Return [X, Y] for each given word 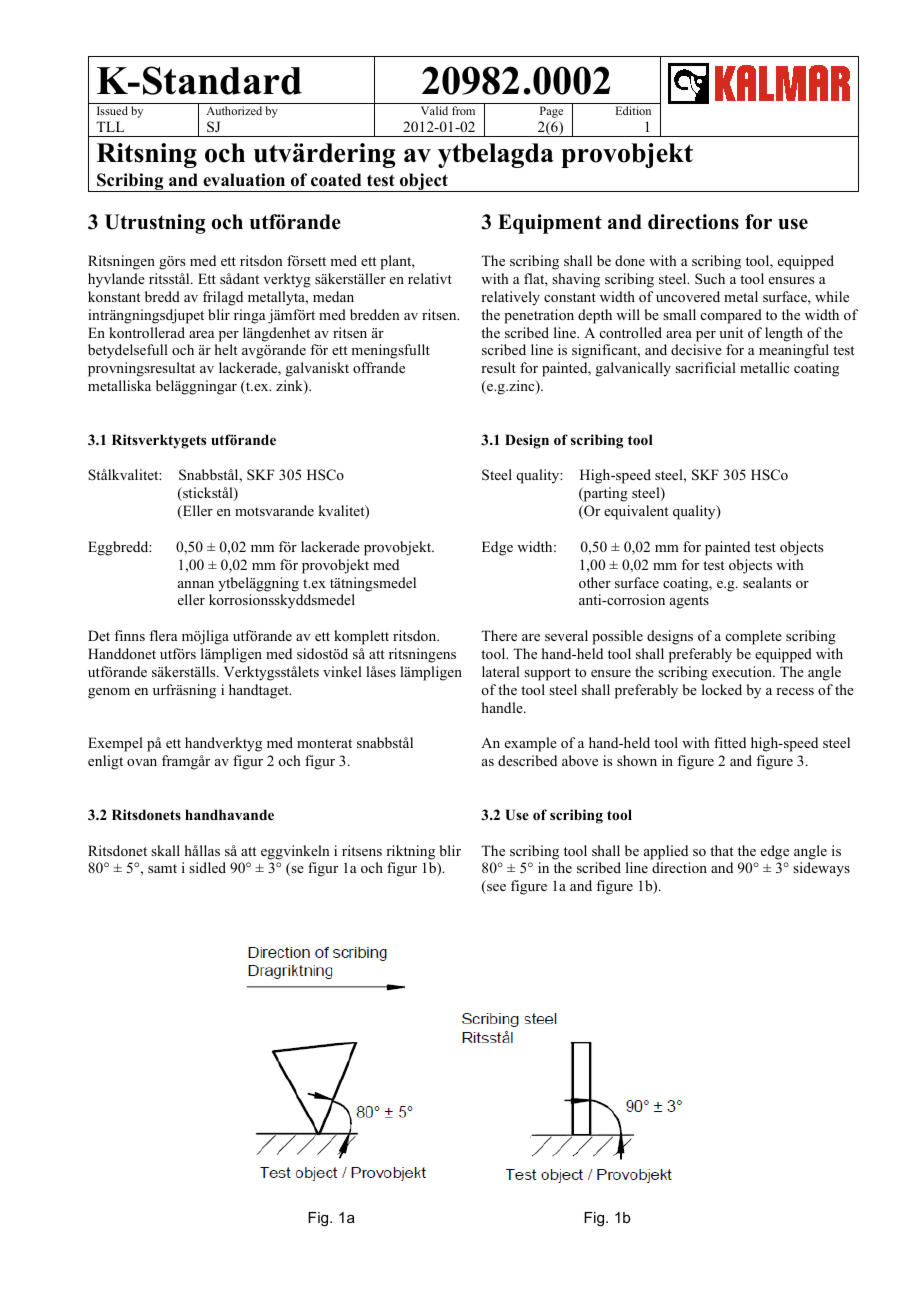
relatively [510, 298]
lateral [501, 671]
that [721, 850]
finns [129, 635]
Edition [633, 110]
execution [743, 671]
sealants [767, 582]
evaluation [244, 180]
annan [196, 584]
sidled [207, 867]
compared [731, 316]
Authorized [234, 110]
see [495, 889]
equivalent [636, 512]
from [463, 110]
